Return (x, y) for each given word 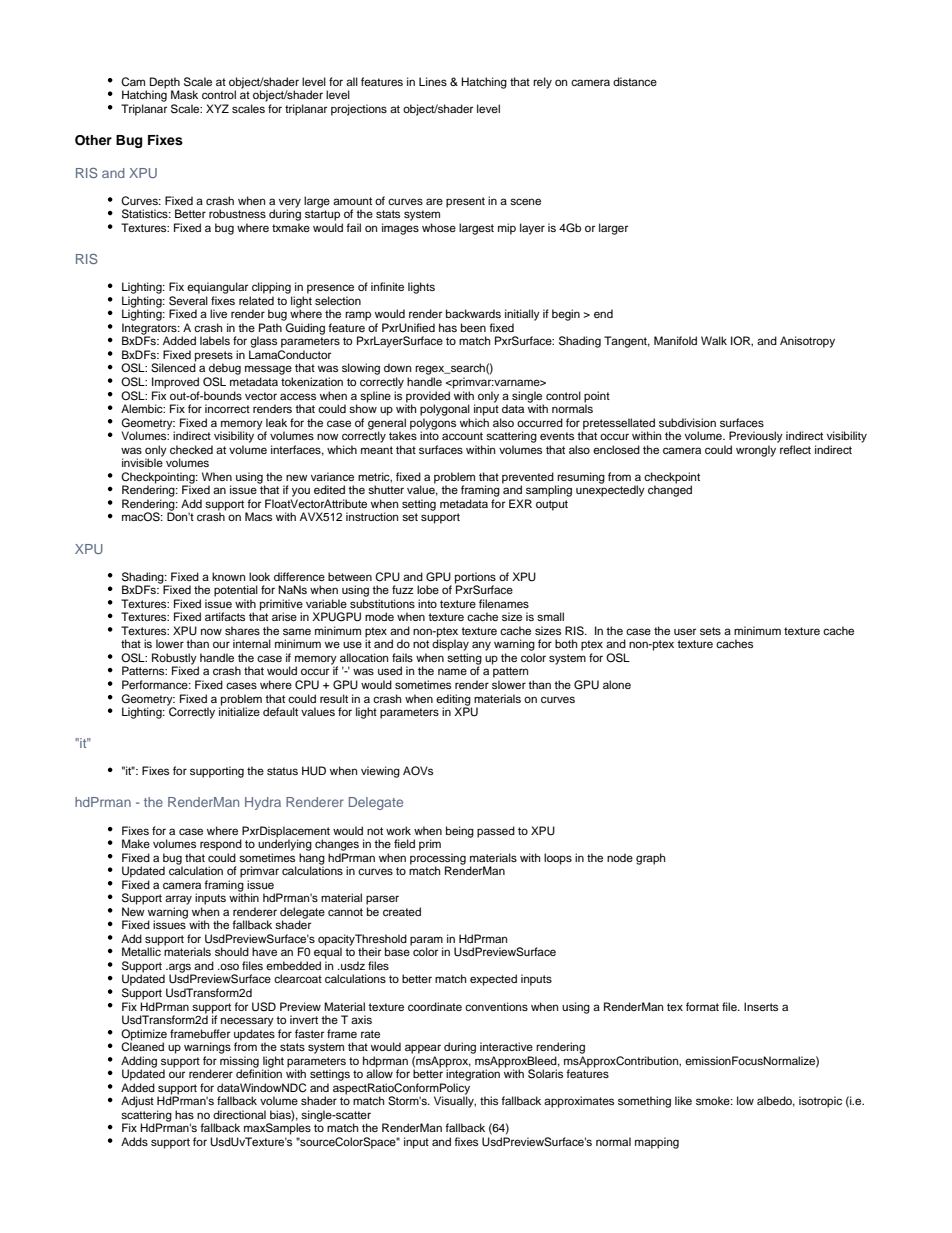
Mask (184, 94)
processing (438, 860)
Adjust (137, 1102)
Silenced (173, 367)
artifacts (225, 616)
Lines (433, 81)
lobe (428, 589)
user (685, 631)
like (683, 1100)
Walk (714, 340)
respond (221, 845)
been (473, 327)
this (489, 1100)
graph (650, 859)
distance (635, 81)
